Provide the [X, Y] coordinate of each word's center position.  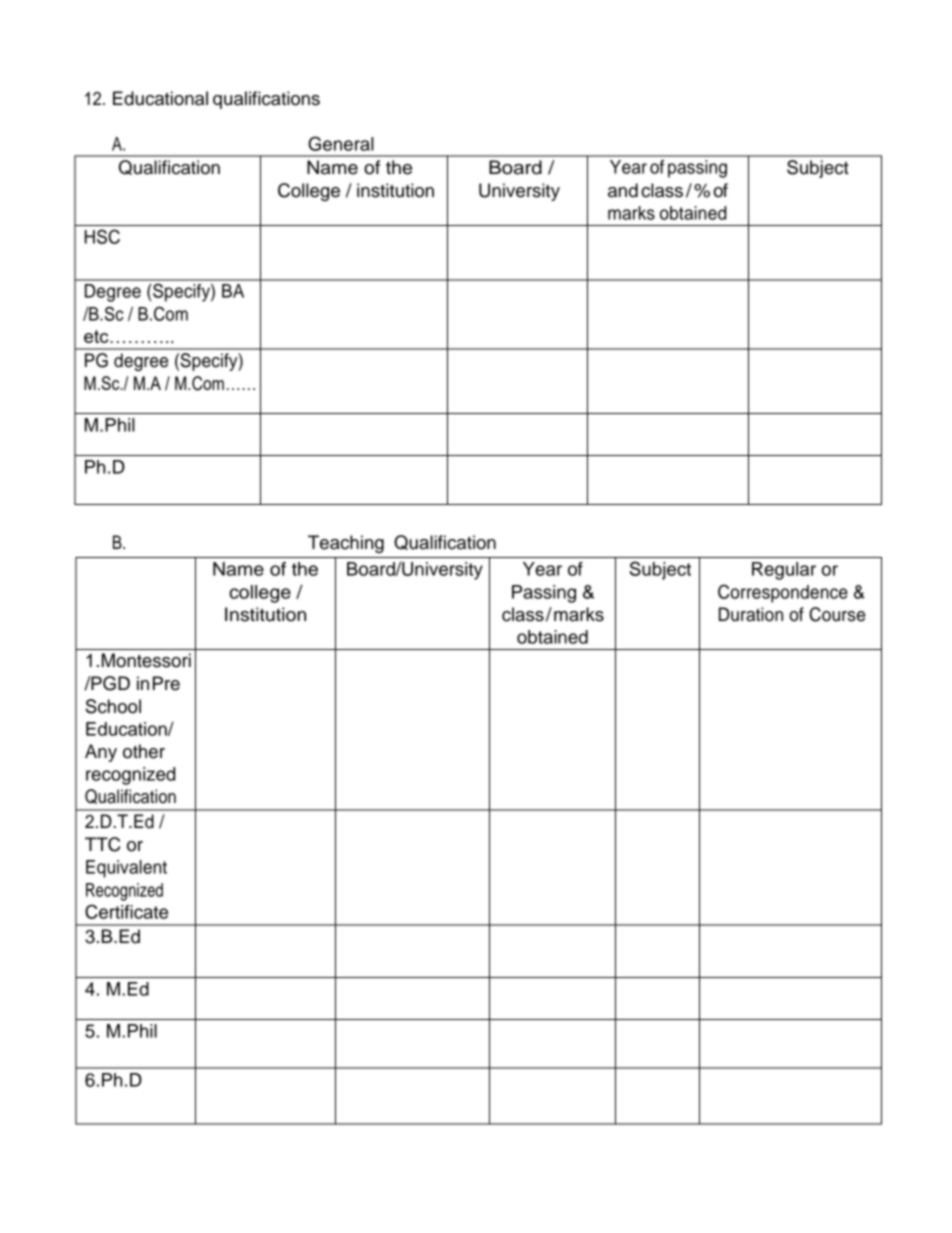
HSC [102, 236]
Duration [751, 614]
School [113, 706]
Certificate [126, 911]
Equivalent [126, 869]
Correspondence [783, 593]
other [144, 751]
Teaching [346, 544]
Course [837, 614]
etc [97, 336]
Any [101, 753]
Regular [784, 571]
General [341, 143]
